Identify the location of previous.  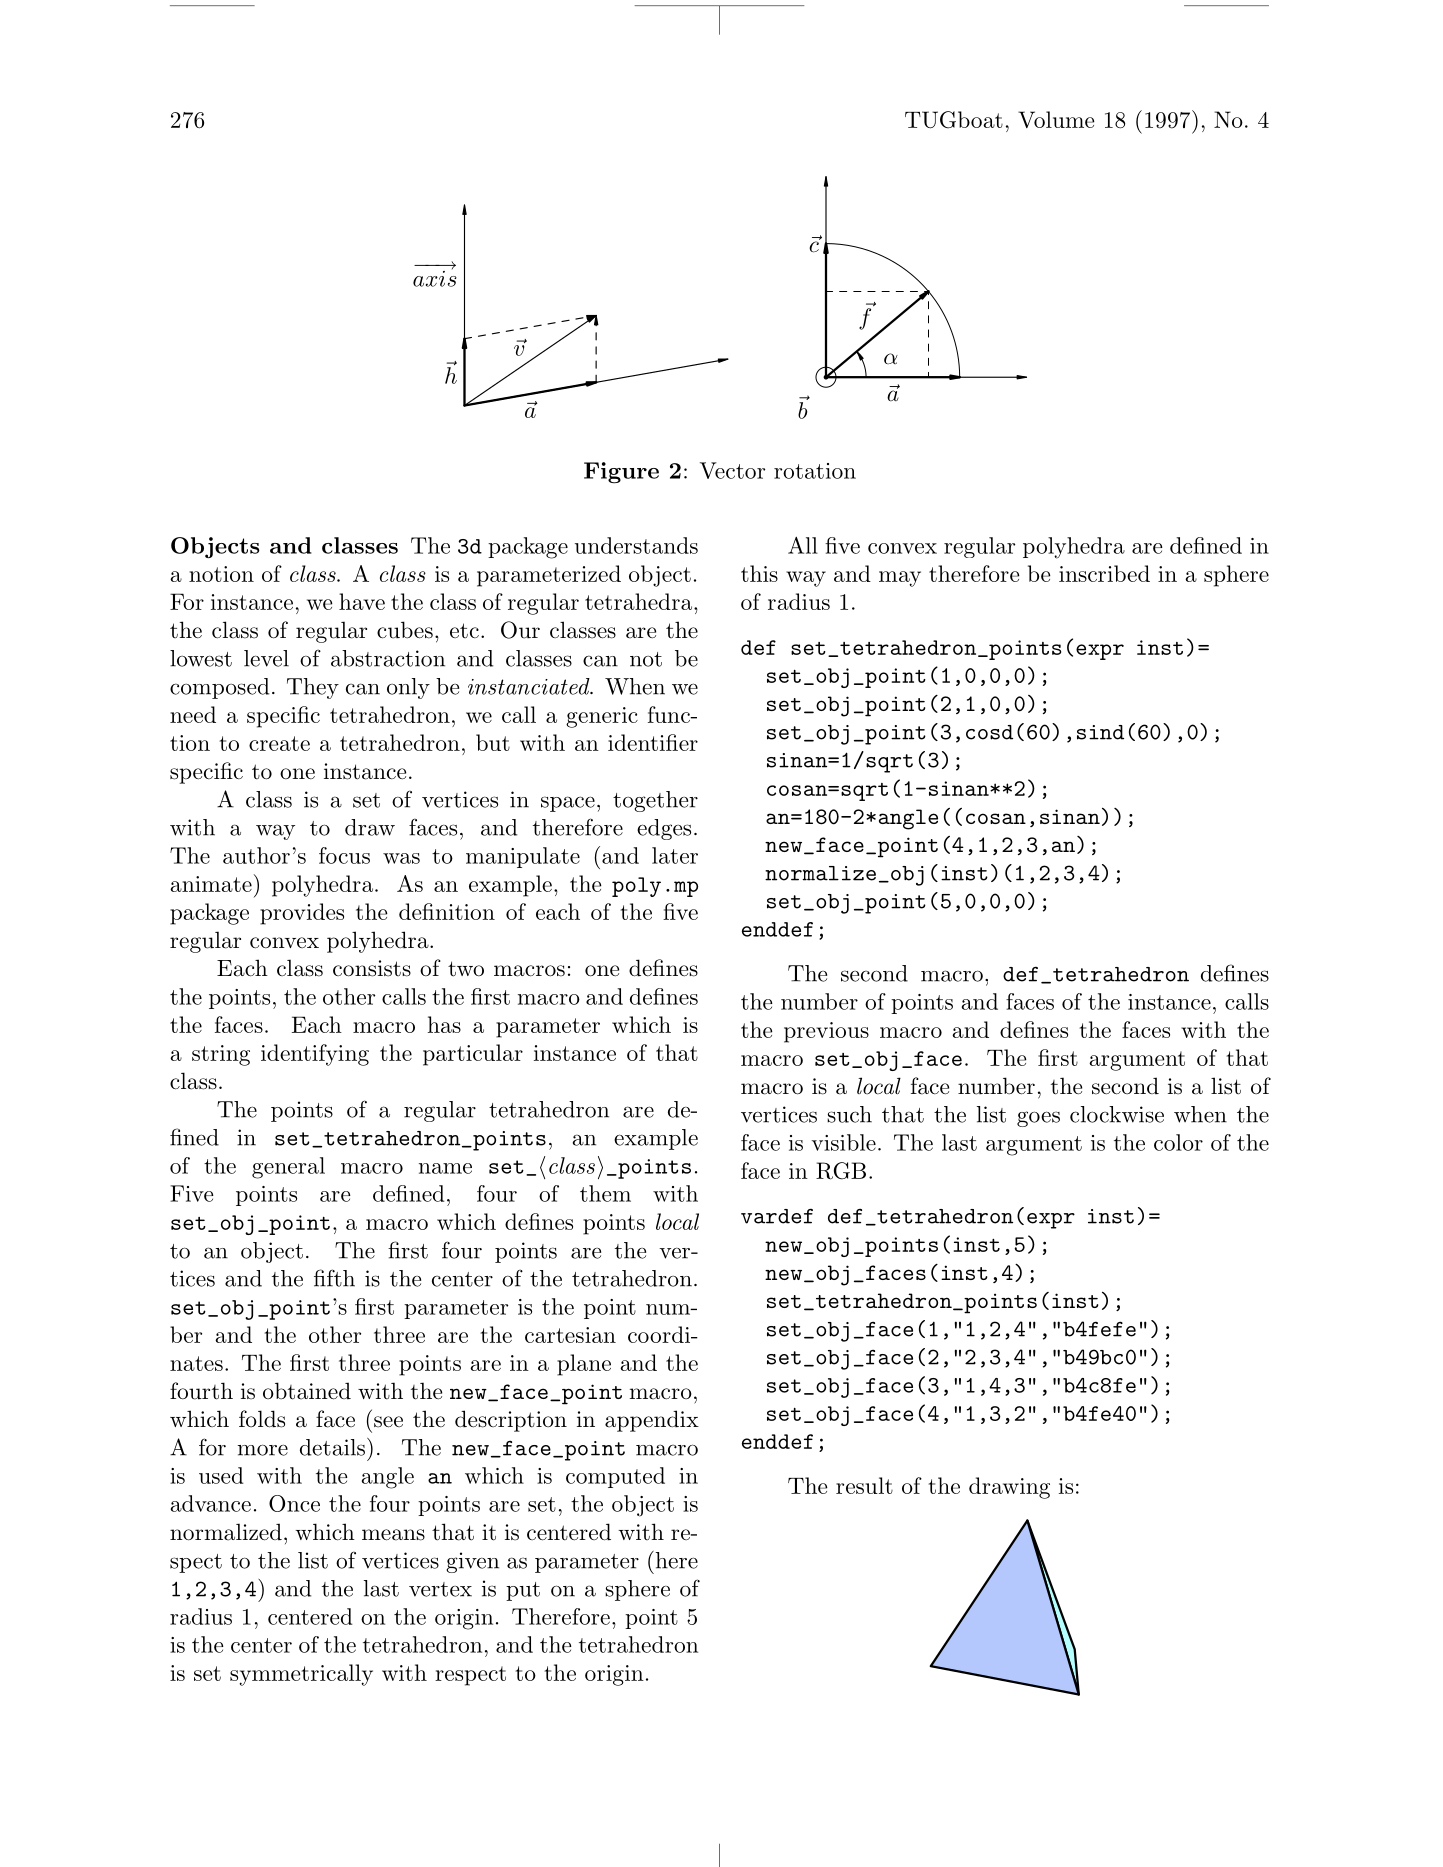
(826, 1032).
